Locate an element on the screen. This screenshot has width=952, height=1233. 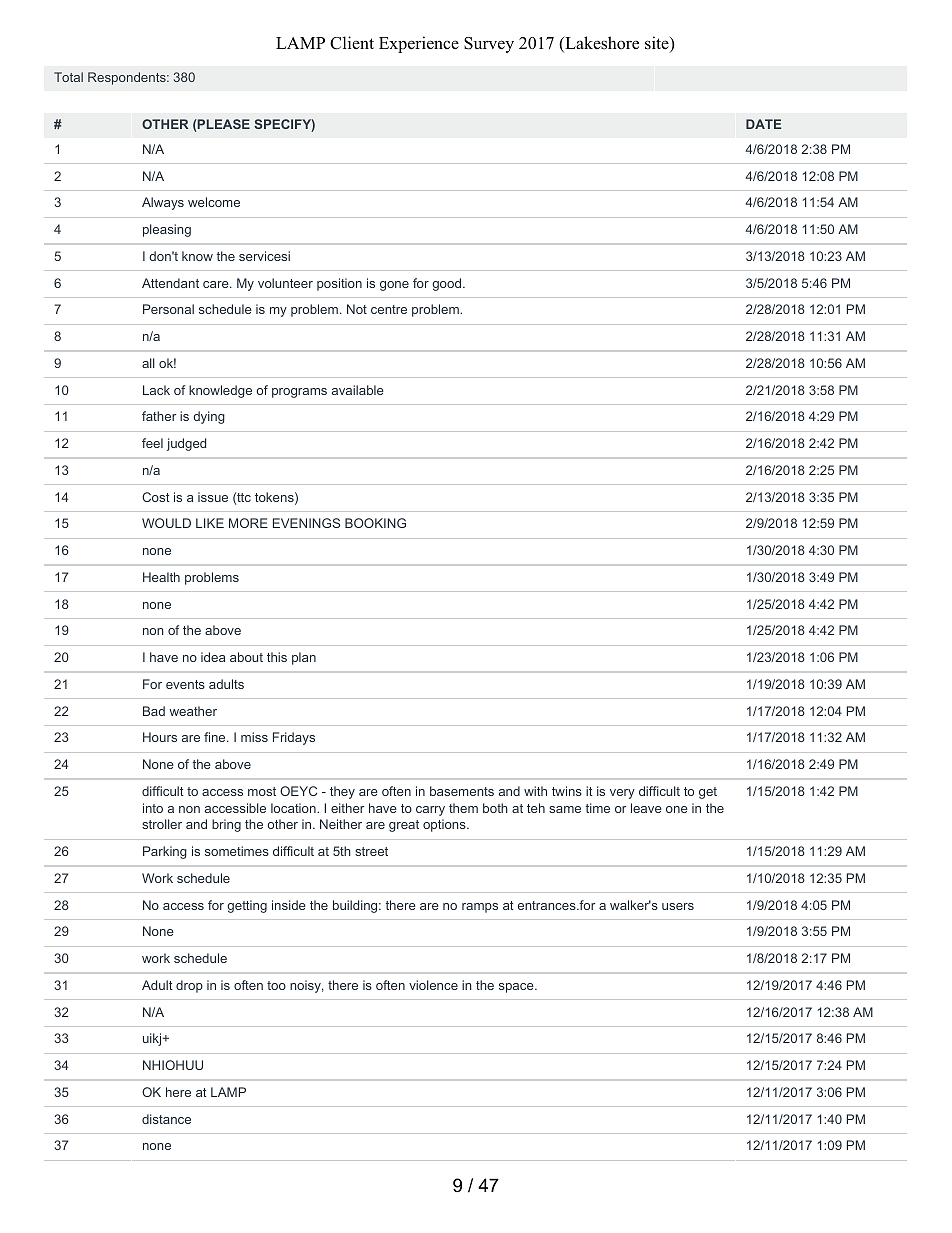
Personal is located at coordinates (168, 309).
